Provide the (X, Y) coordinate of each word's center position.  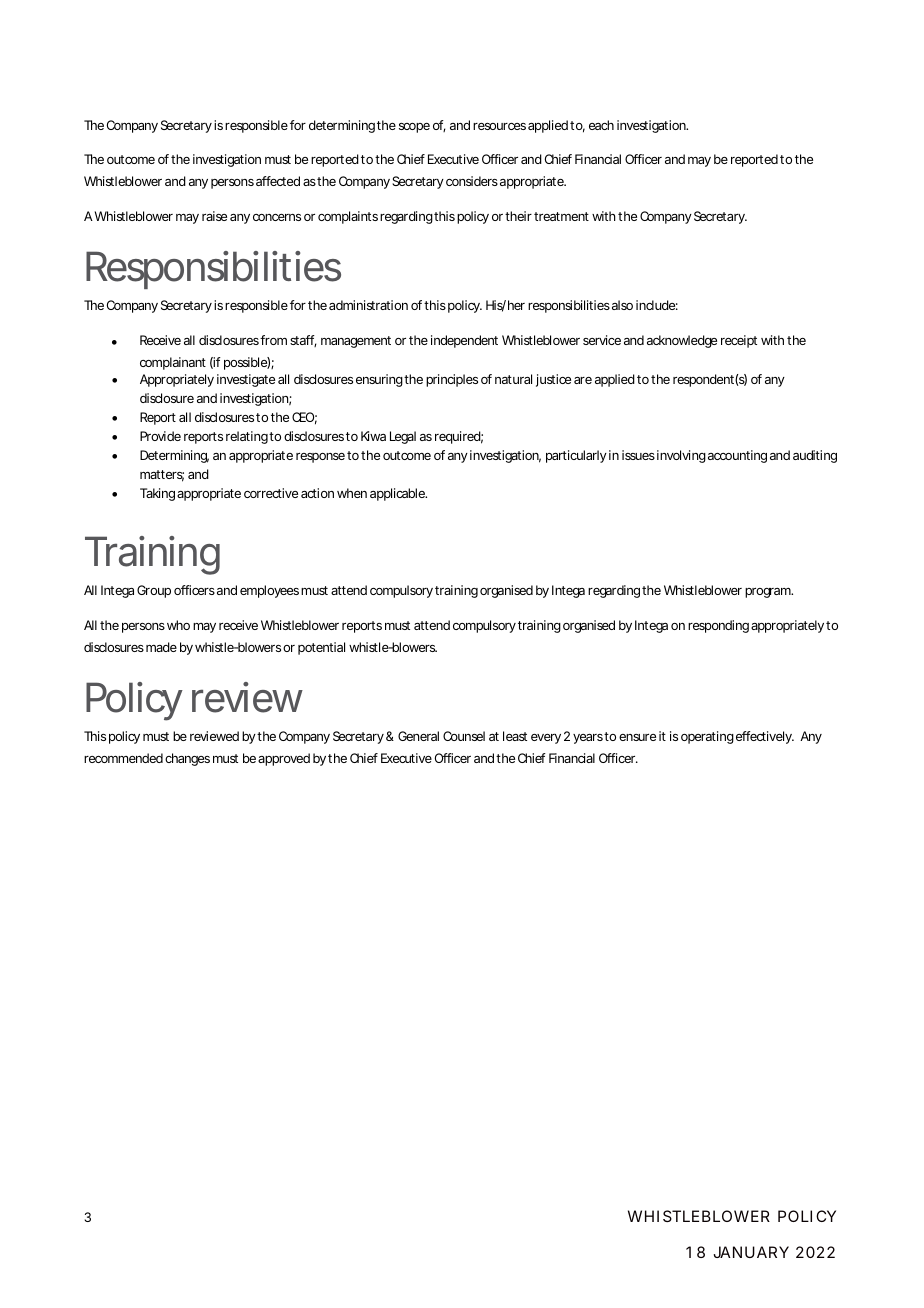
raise (214, 216)
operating (707, 737)
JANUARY (751, 1252)
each (601, 125)
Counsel (464, 736)
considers (472, 181)
